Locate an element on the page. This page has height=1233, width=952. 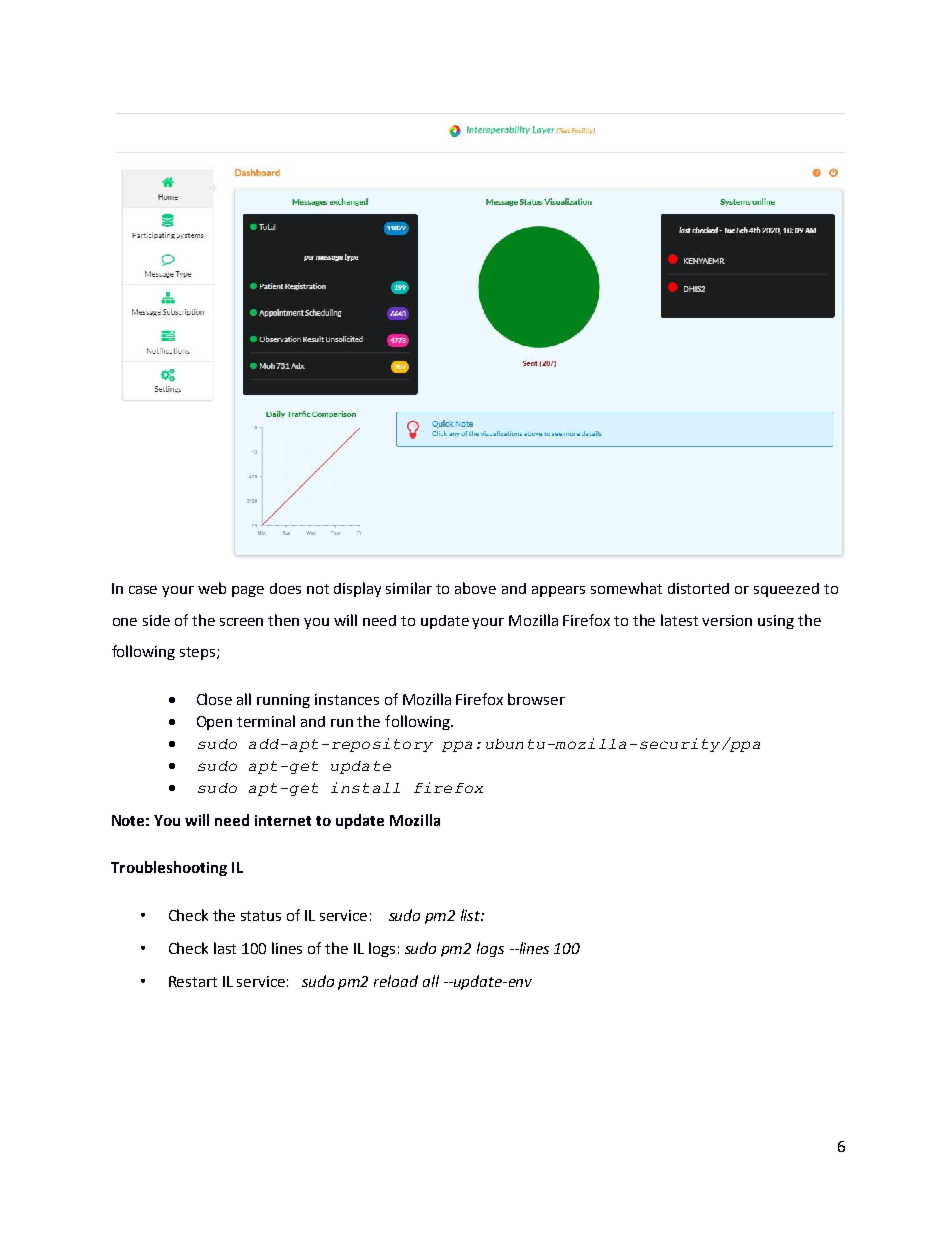
internet is located at coordinates (283, 820).
